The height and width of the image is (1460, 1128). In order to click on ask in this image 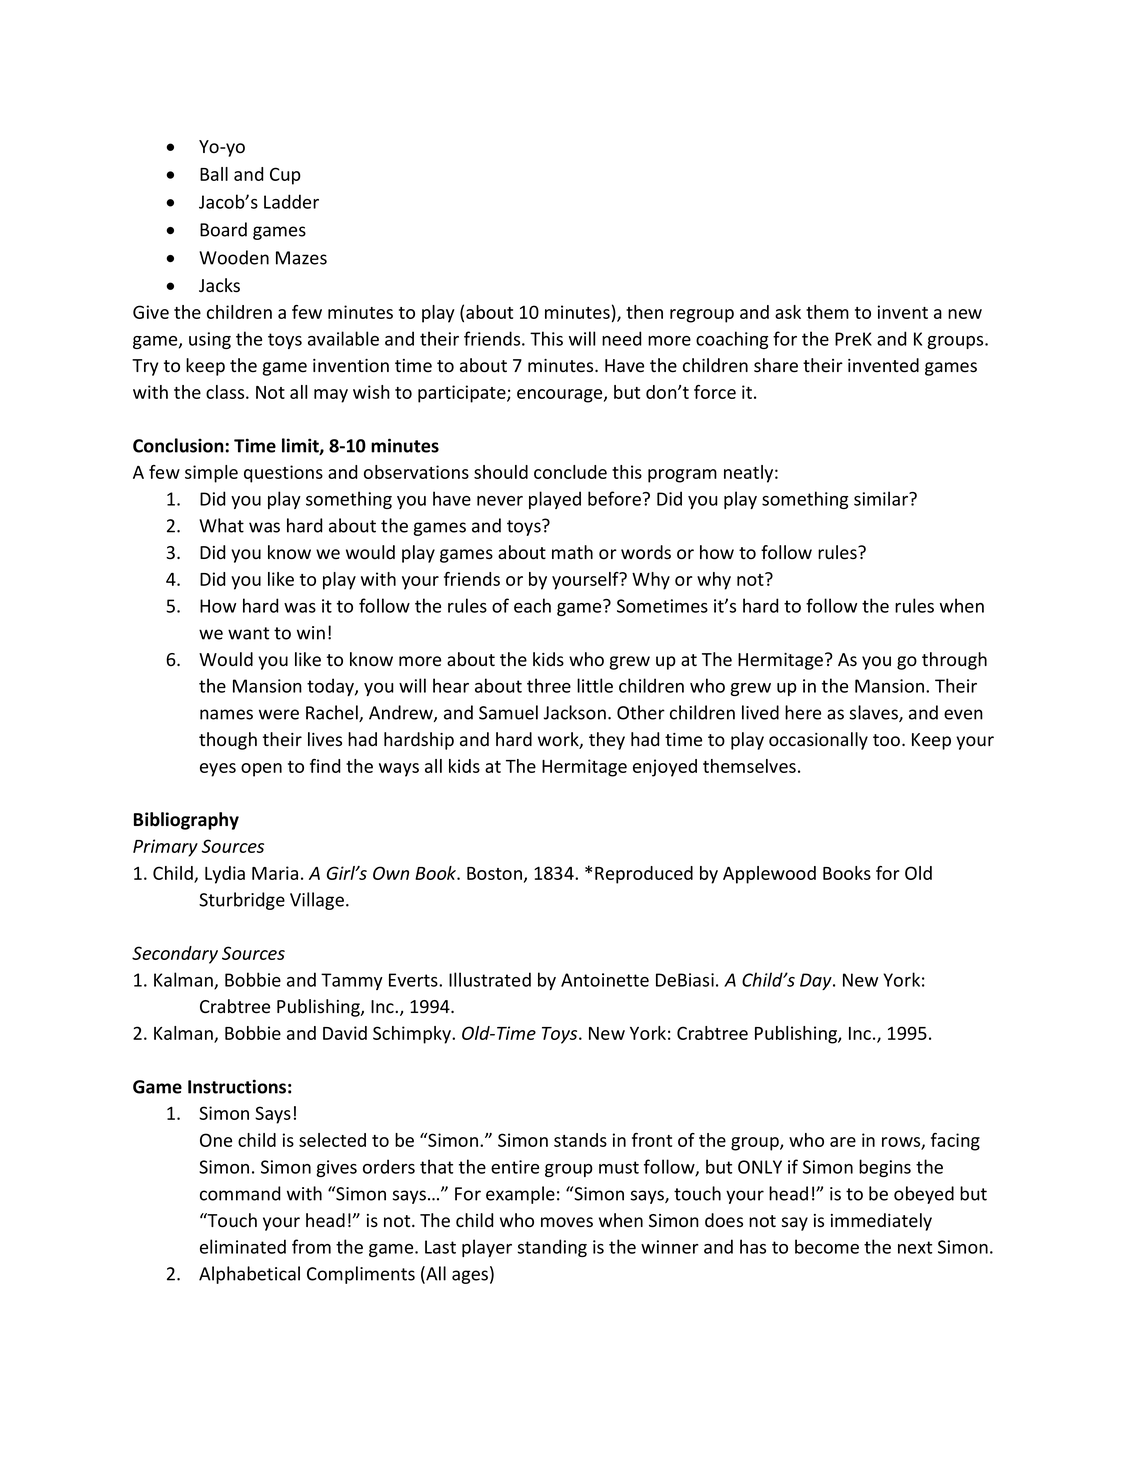, I will do `click(788, 312)`.
